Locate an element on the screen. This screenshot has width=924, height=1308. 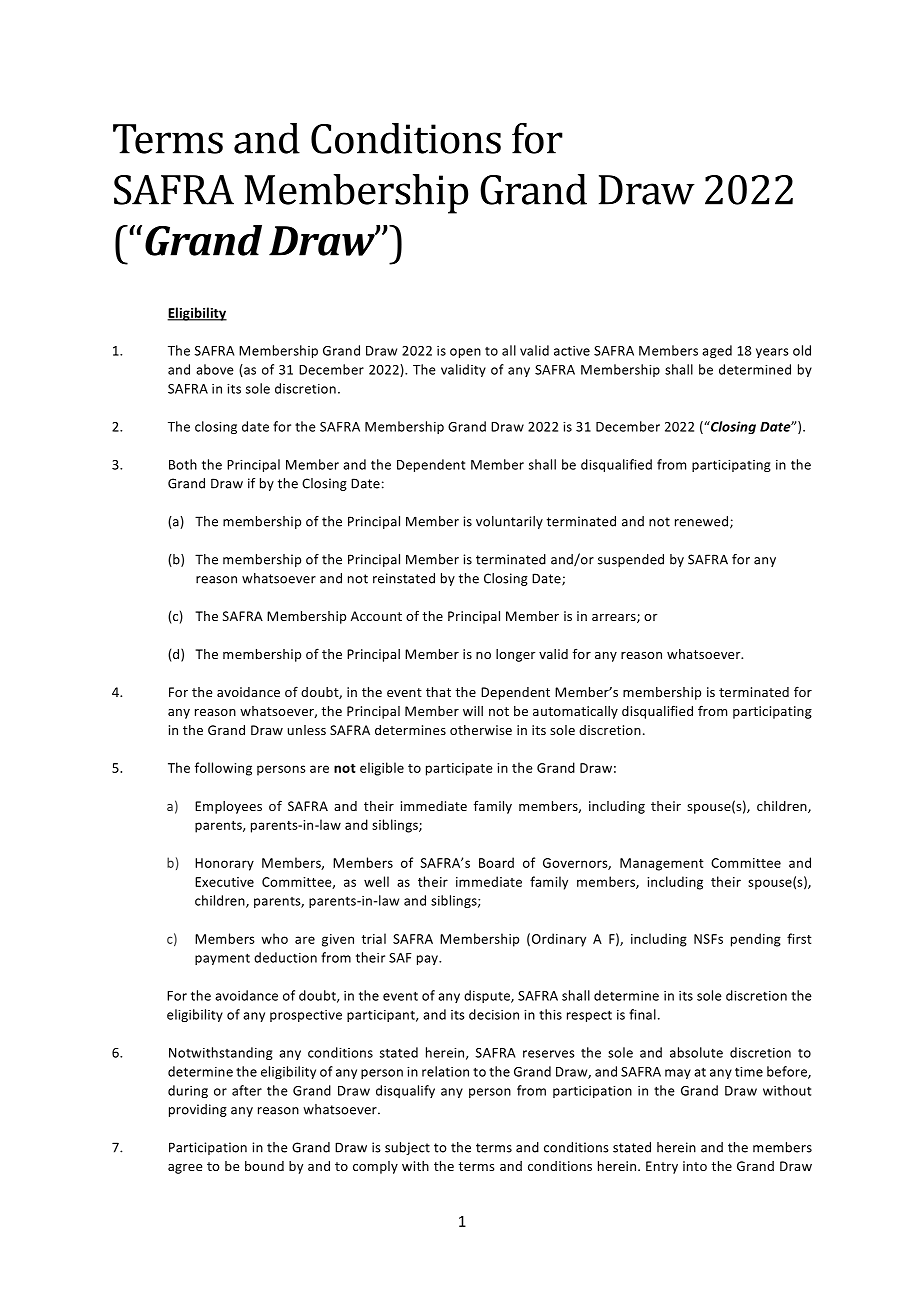
renewed is located at coordinates (703, 522).
